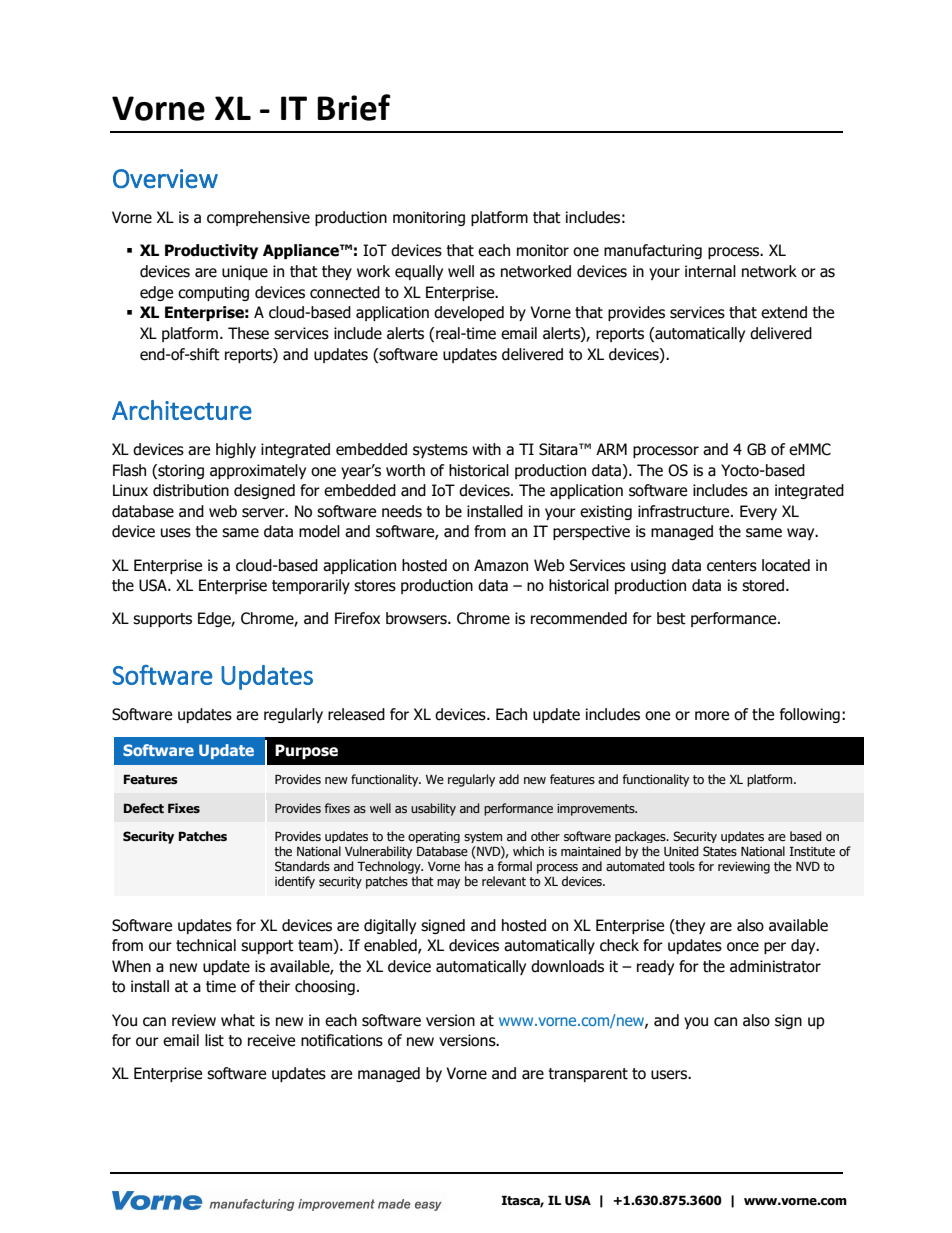  What do you see at coordinates (653, 251) in the screenshot?
I see `manufacturing` at bounding box center [653, 251].
